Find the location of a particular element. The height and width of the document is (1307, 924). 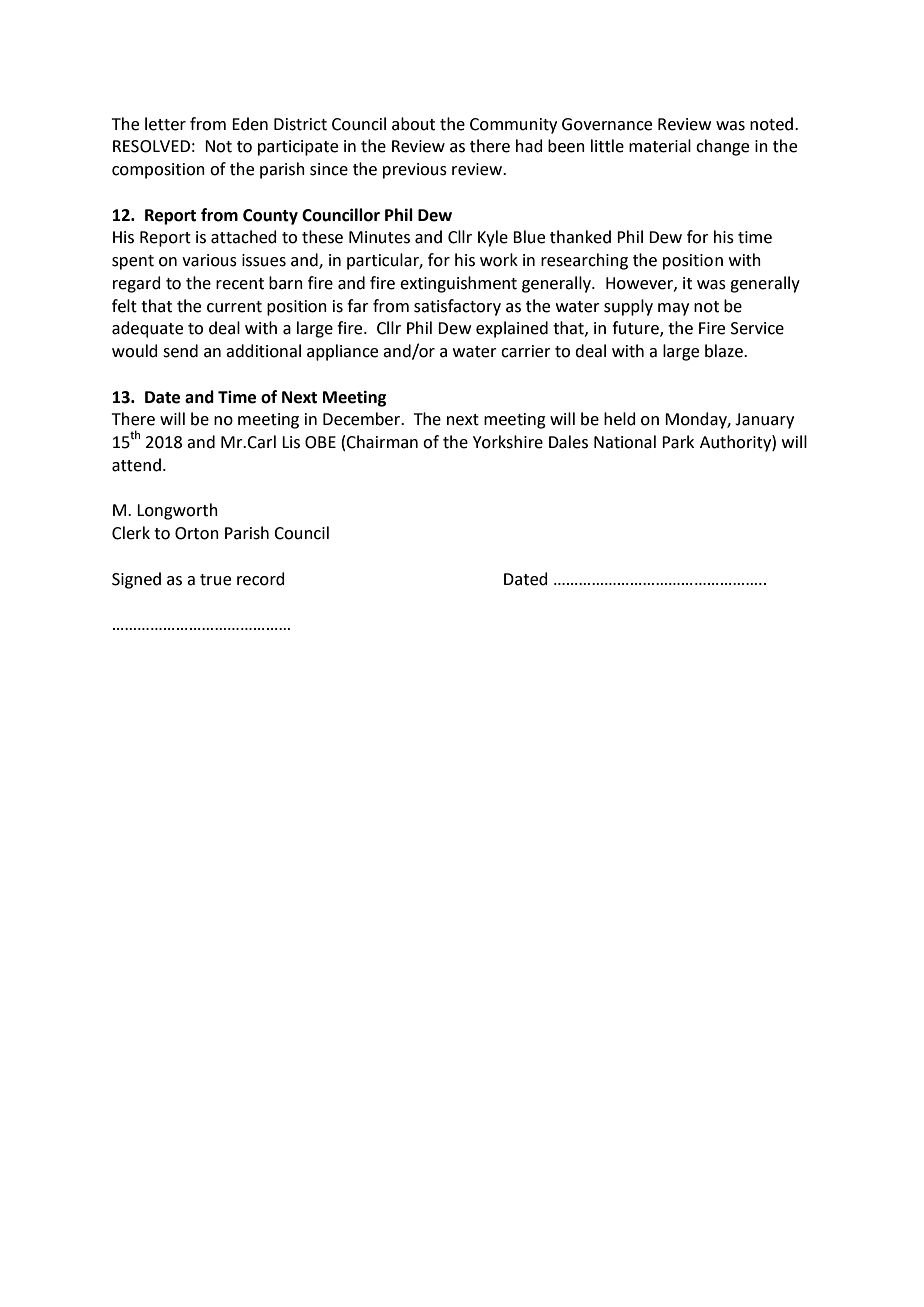

true is located at coordinates (215, 580).
